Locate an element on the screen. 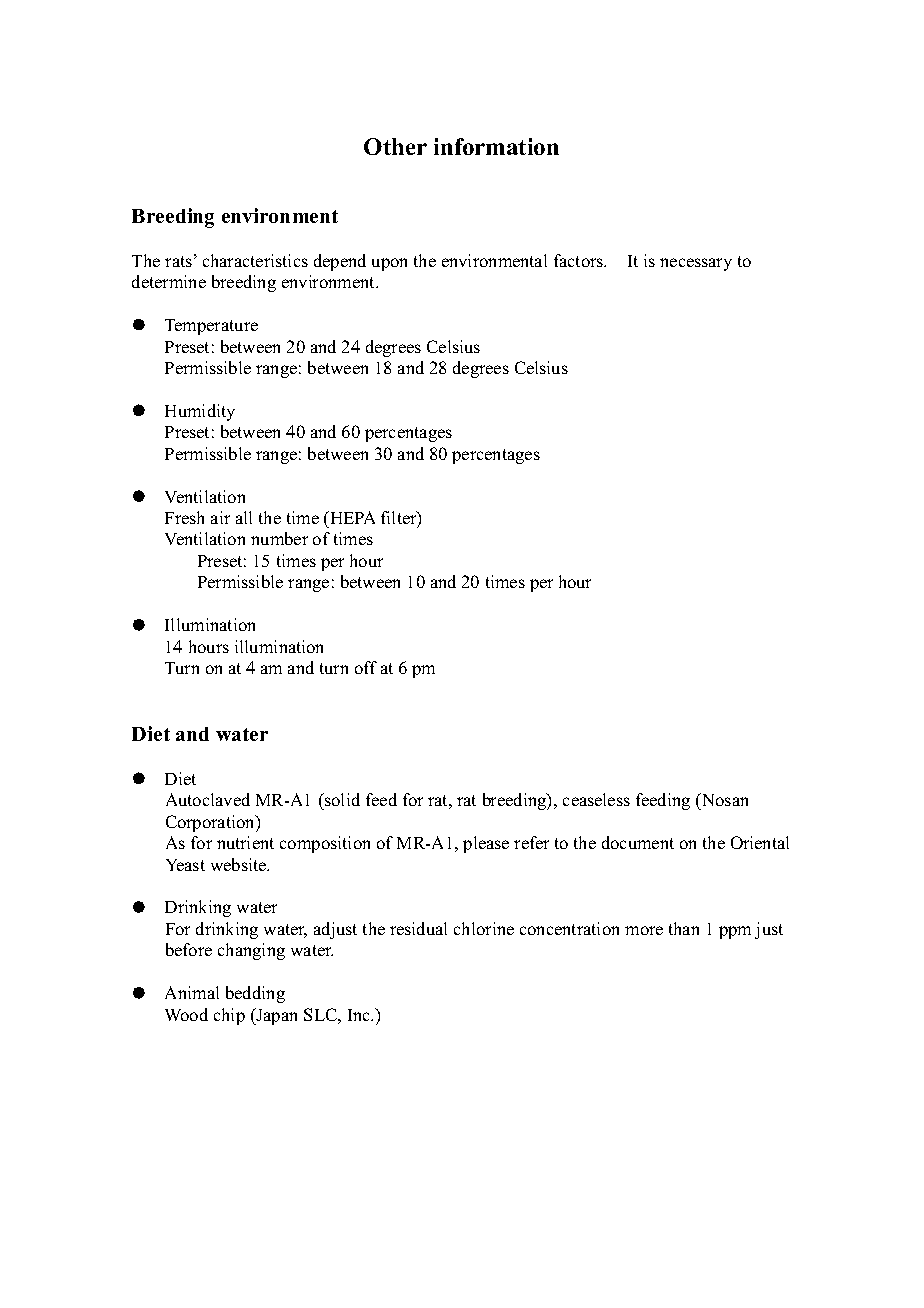 Image resolution: width=924 pixels, height=1308 pixels. chlorine is located at coordinates (484, 928).
